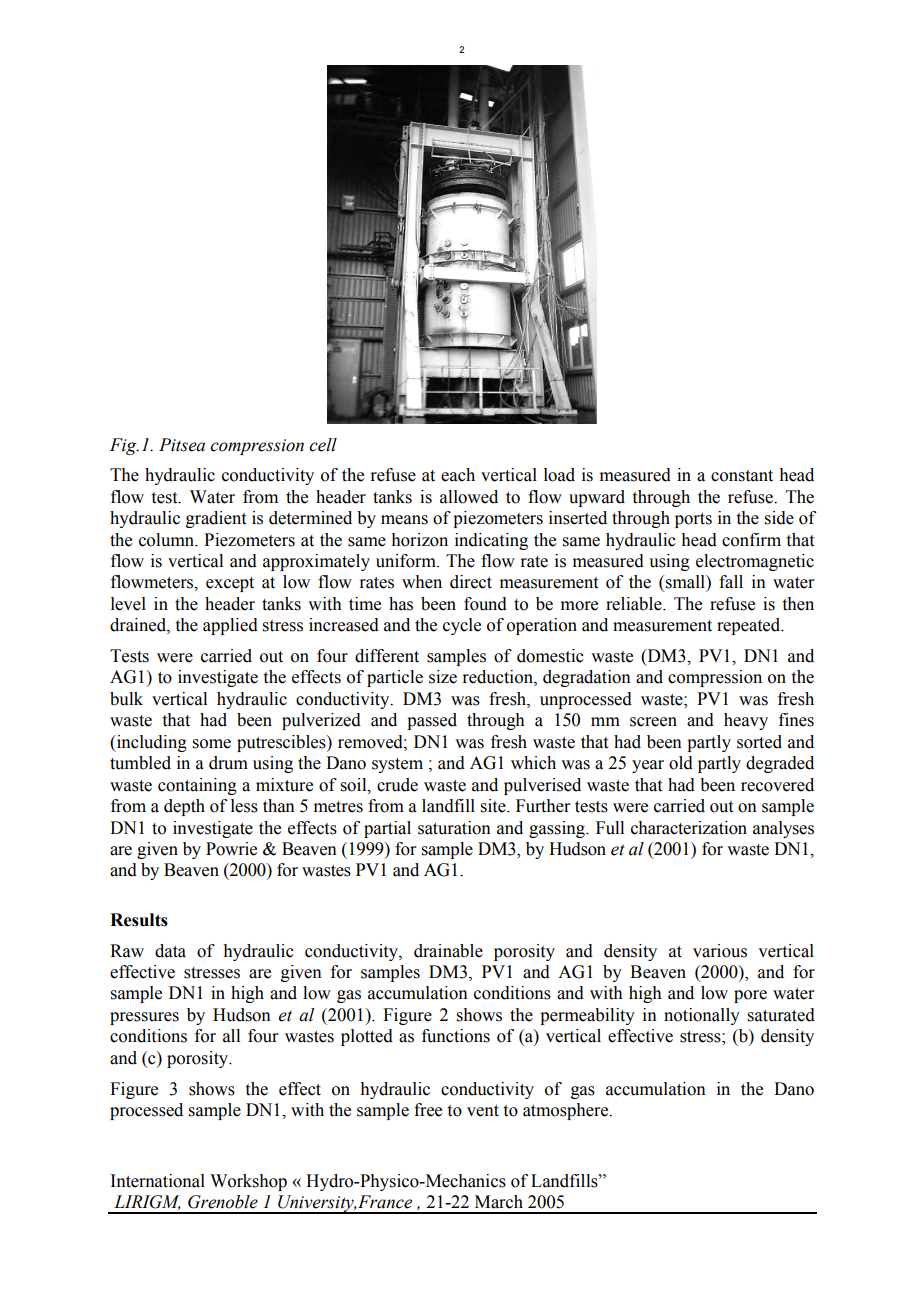 This page has width=924, height=1308. I want to click on each, so click(458, 475).
